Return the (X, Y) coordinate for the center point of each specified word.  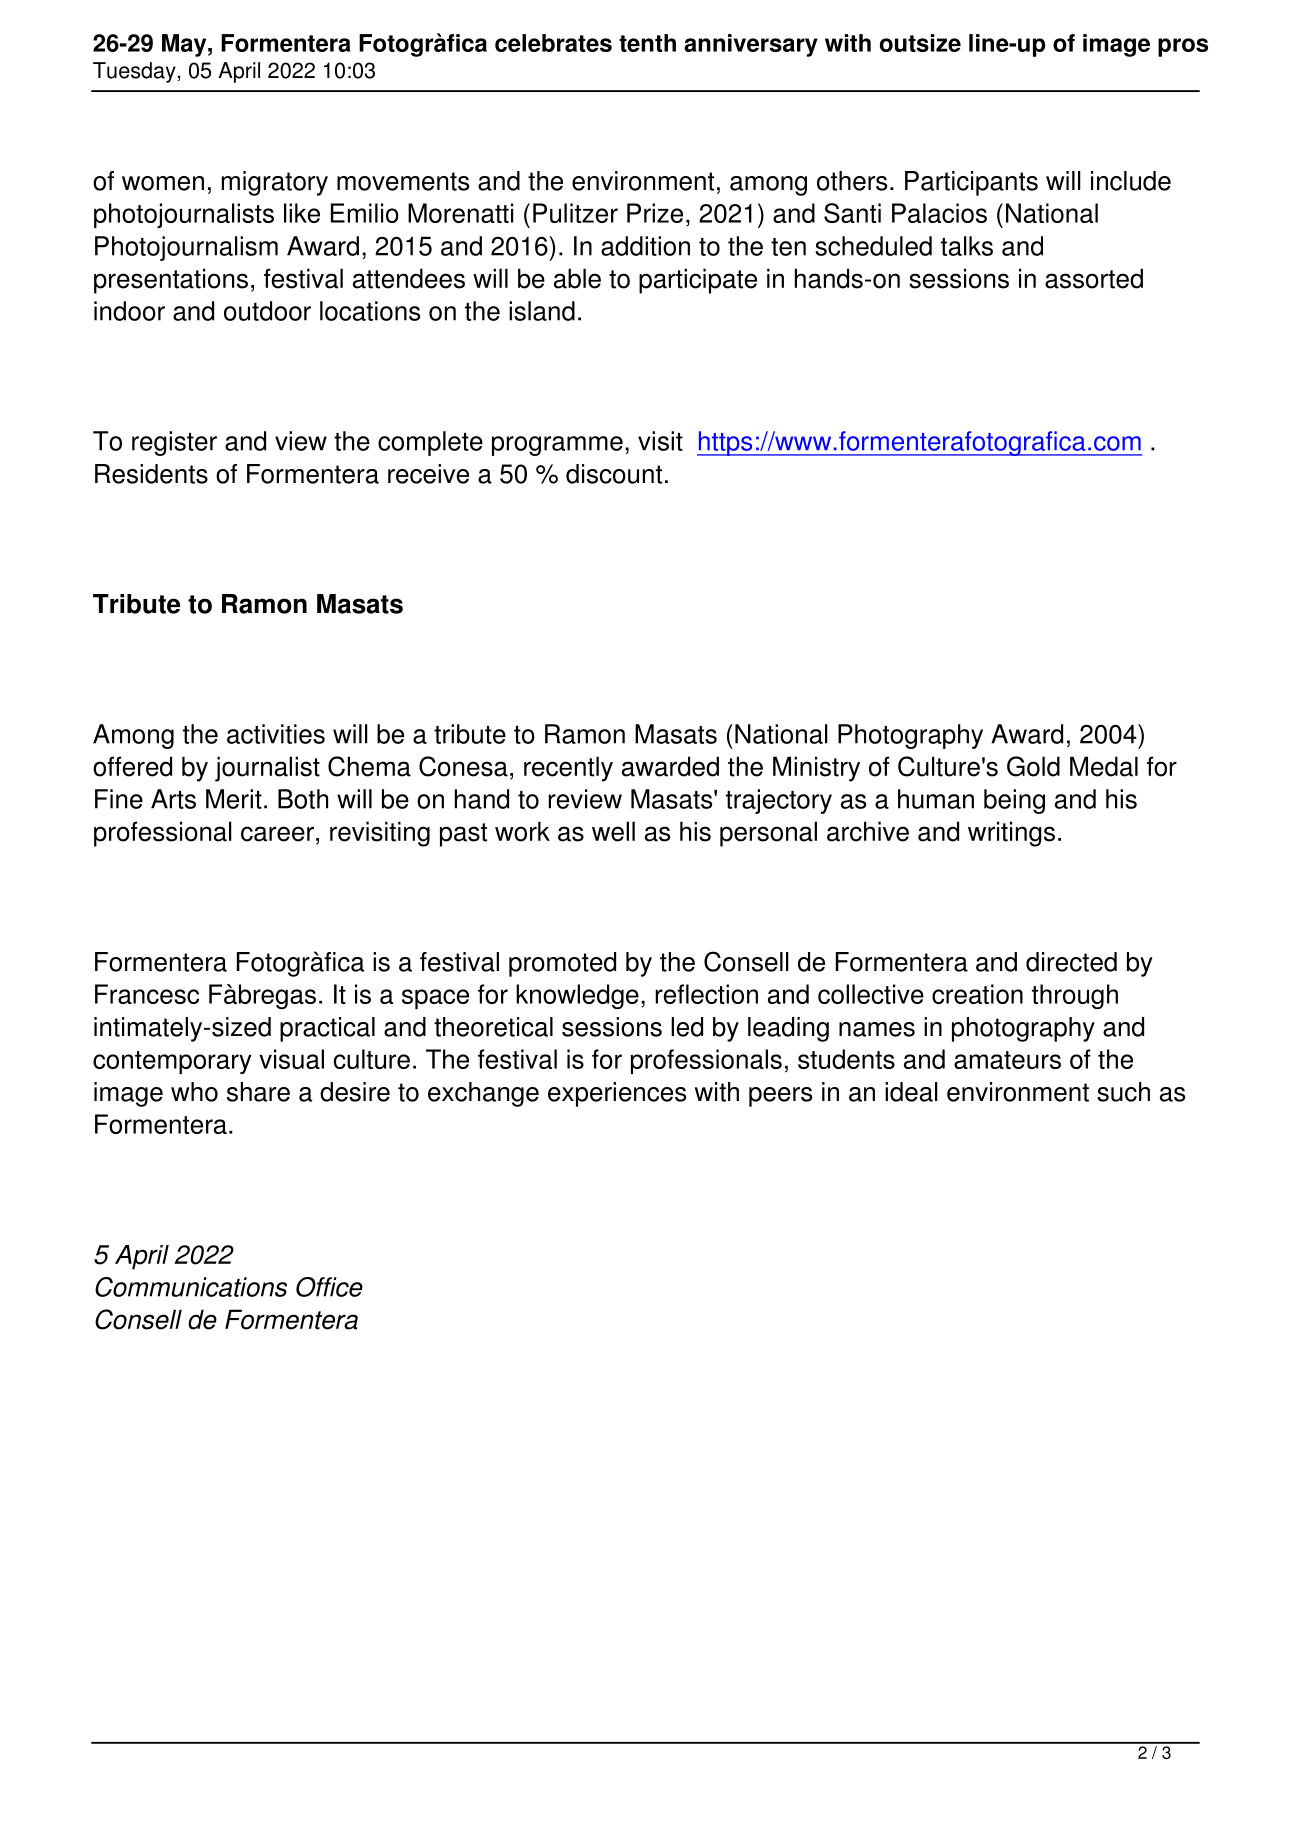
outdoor (267, 311)
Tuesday (134, 72)
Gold (1033, 766)
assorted (1094, 278)
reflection (706, 994)
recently (568, 769)
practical (327, 1029)
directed (1071, 962)
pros (1183, 47)
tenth (647, 43)
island (542, 311)
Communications (191, 1287)
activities (276, 734)
